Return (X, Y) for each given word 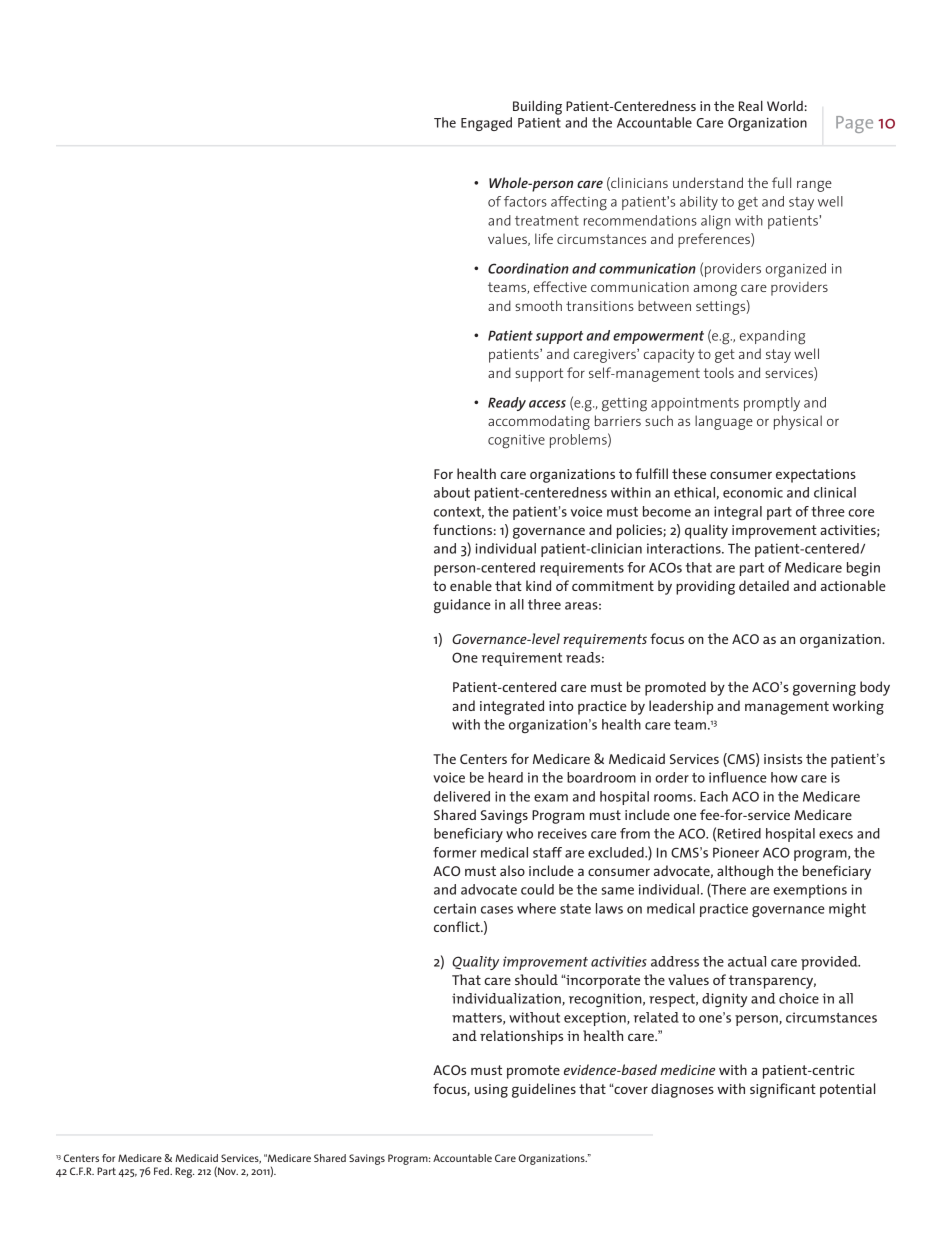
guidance (462, 606)
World (785, 106)
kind (538, 585)
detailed (764, 585)
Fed (163, 1171)
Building (537, 107)
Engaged (486, 124)
